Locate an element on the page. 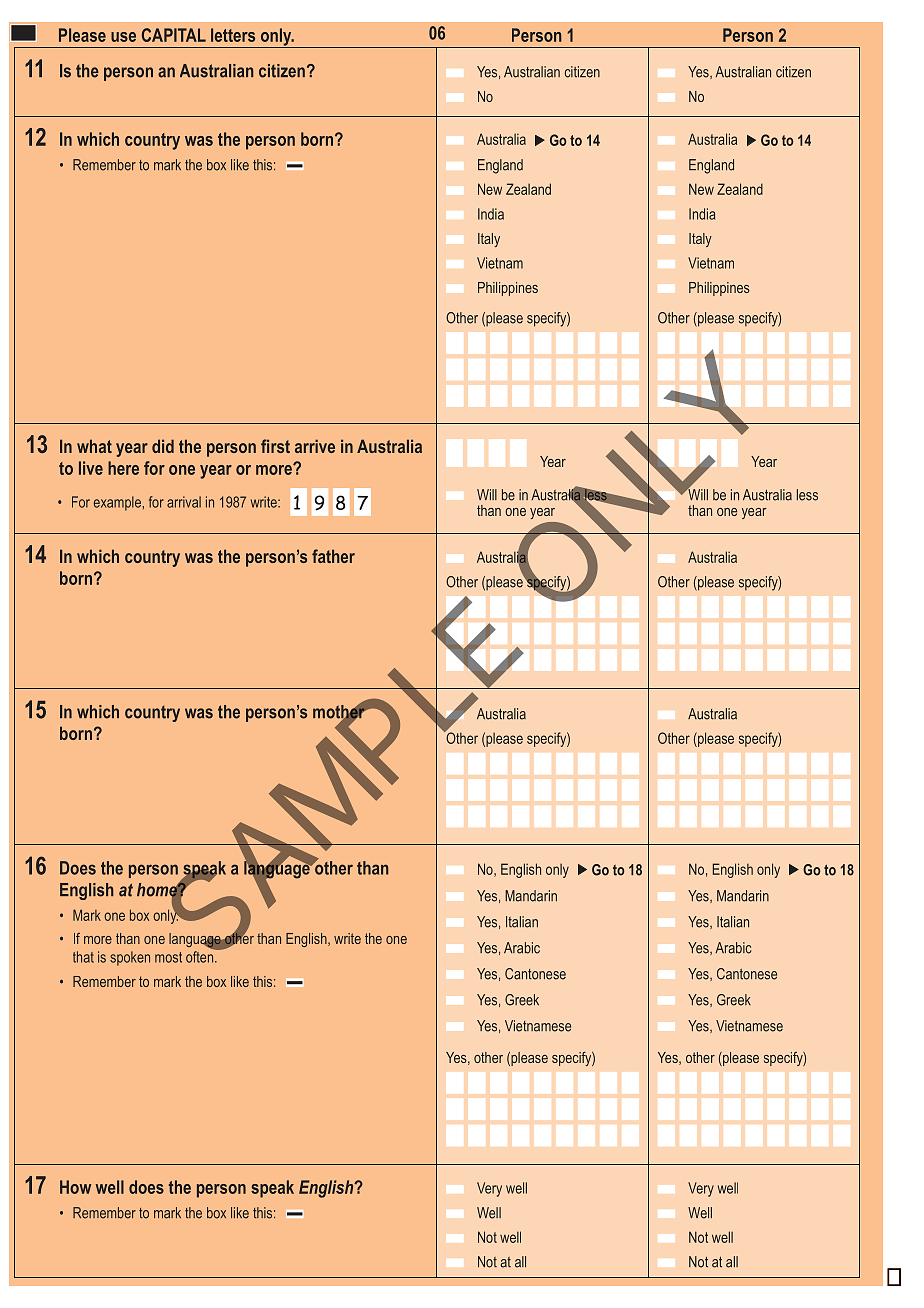  what is located at coordinates (94, 446).
